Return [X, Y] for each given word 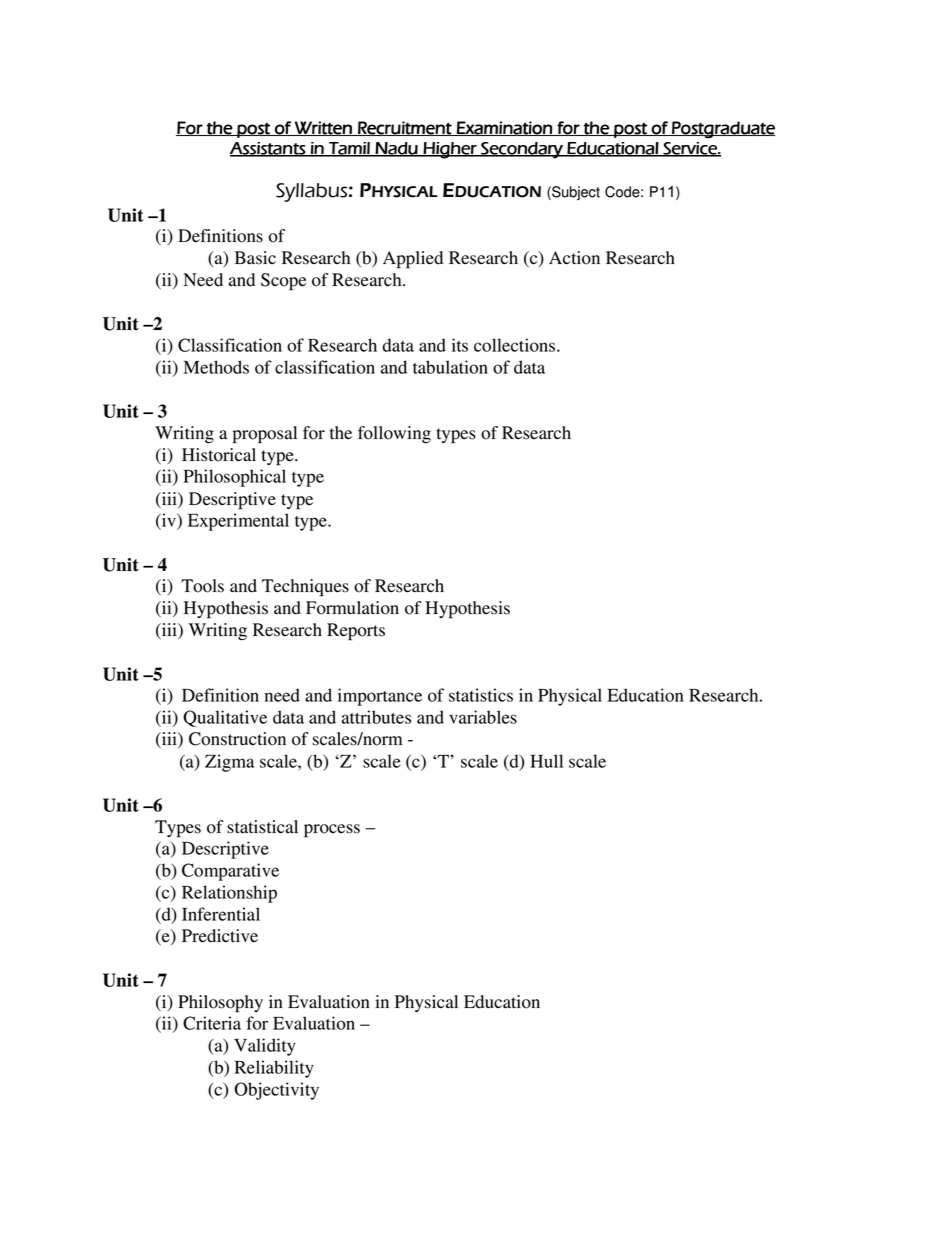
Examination [505, 128]
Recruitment [405, 128]
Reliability [274, 1069]
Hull [546, 761]
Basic [255, 258]
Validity [265, 1047]
